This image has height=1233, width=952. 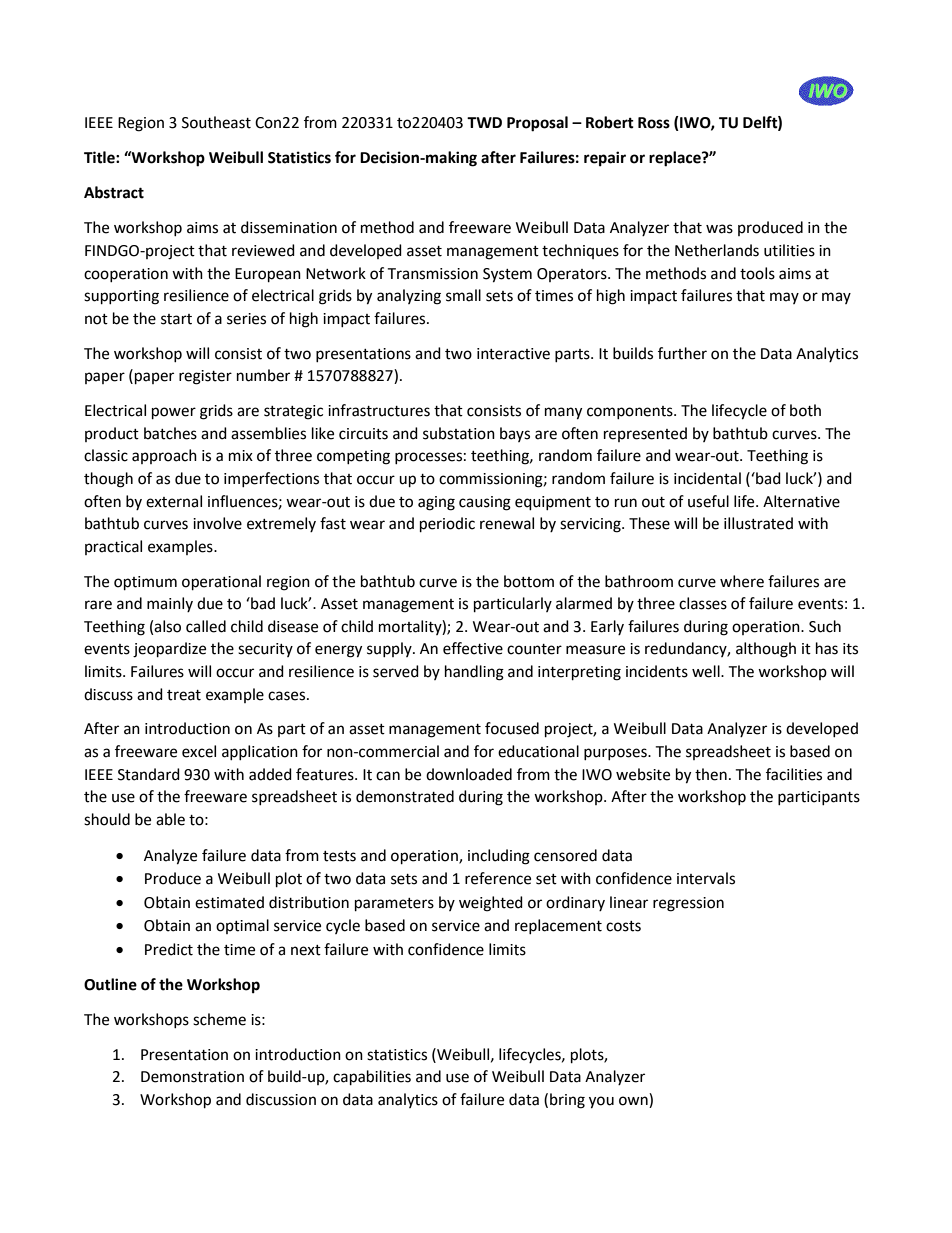 What do you see at coordinates (654, 123) in the image?
I see `Ross` at bounding box center [654, 123].
